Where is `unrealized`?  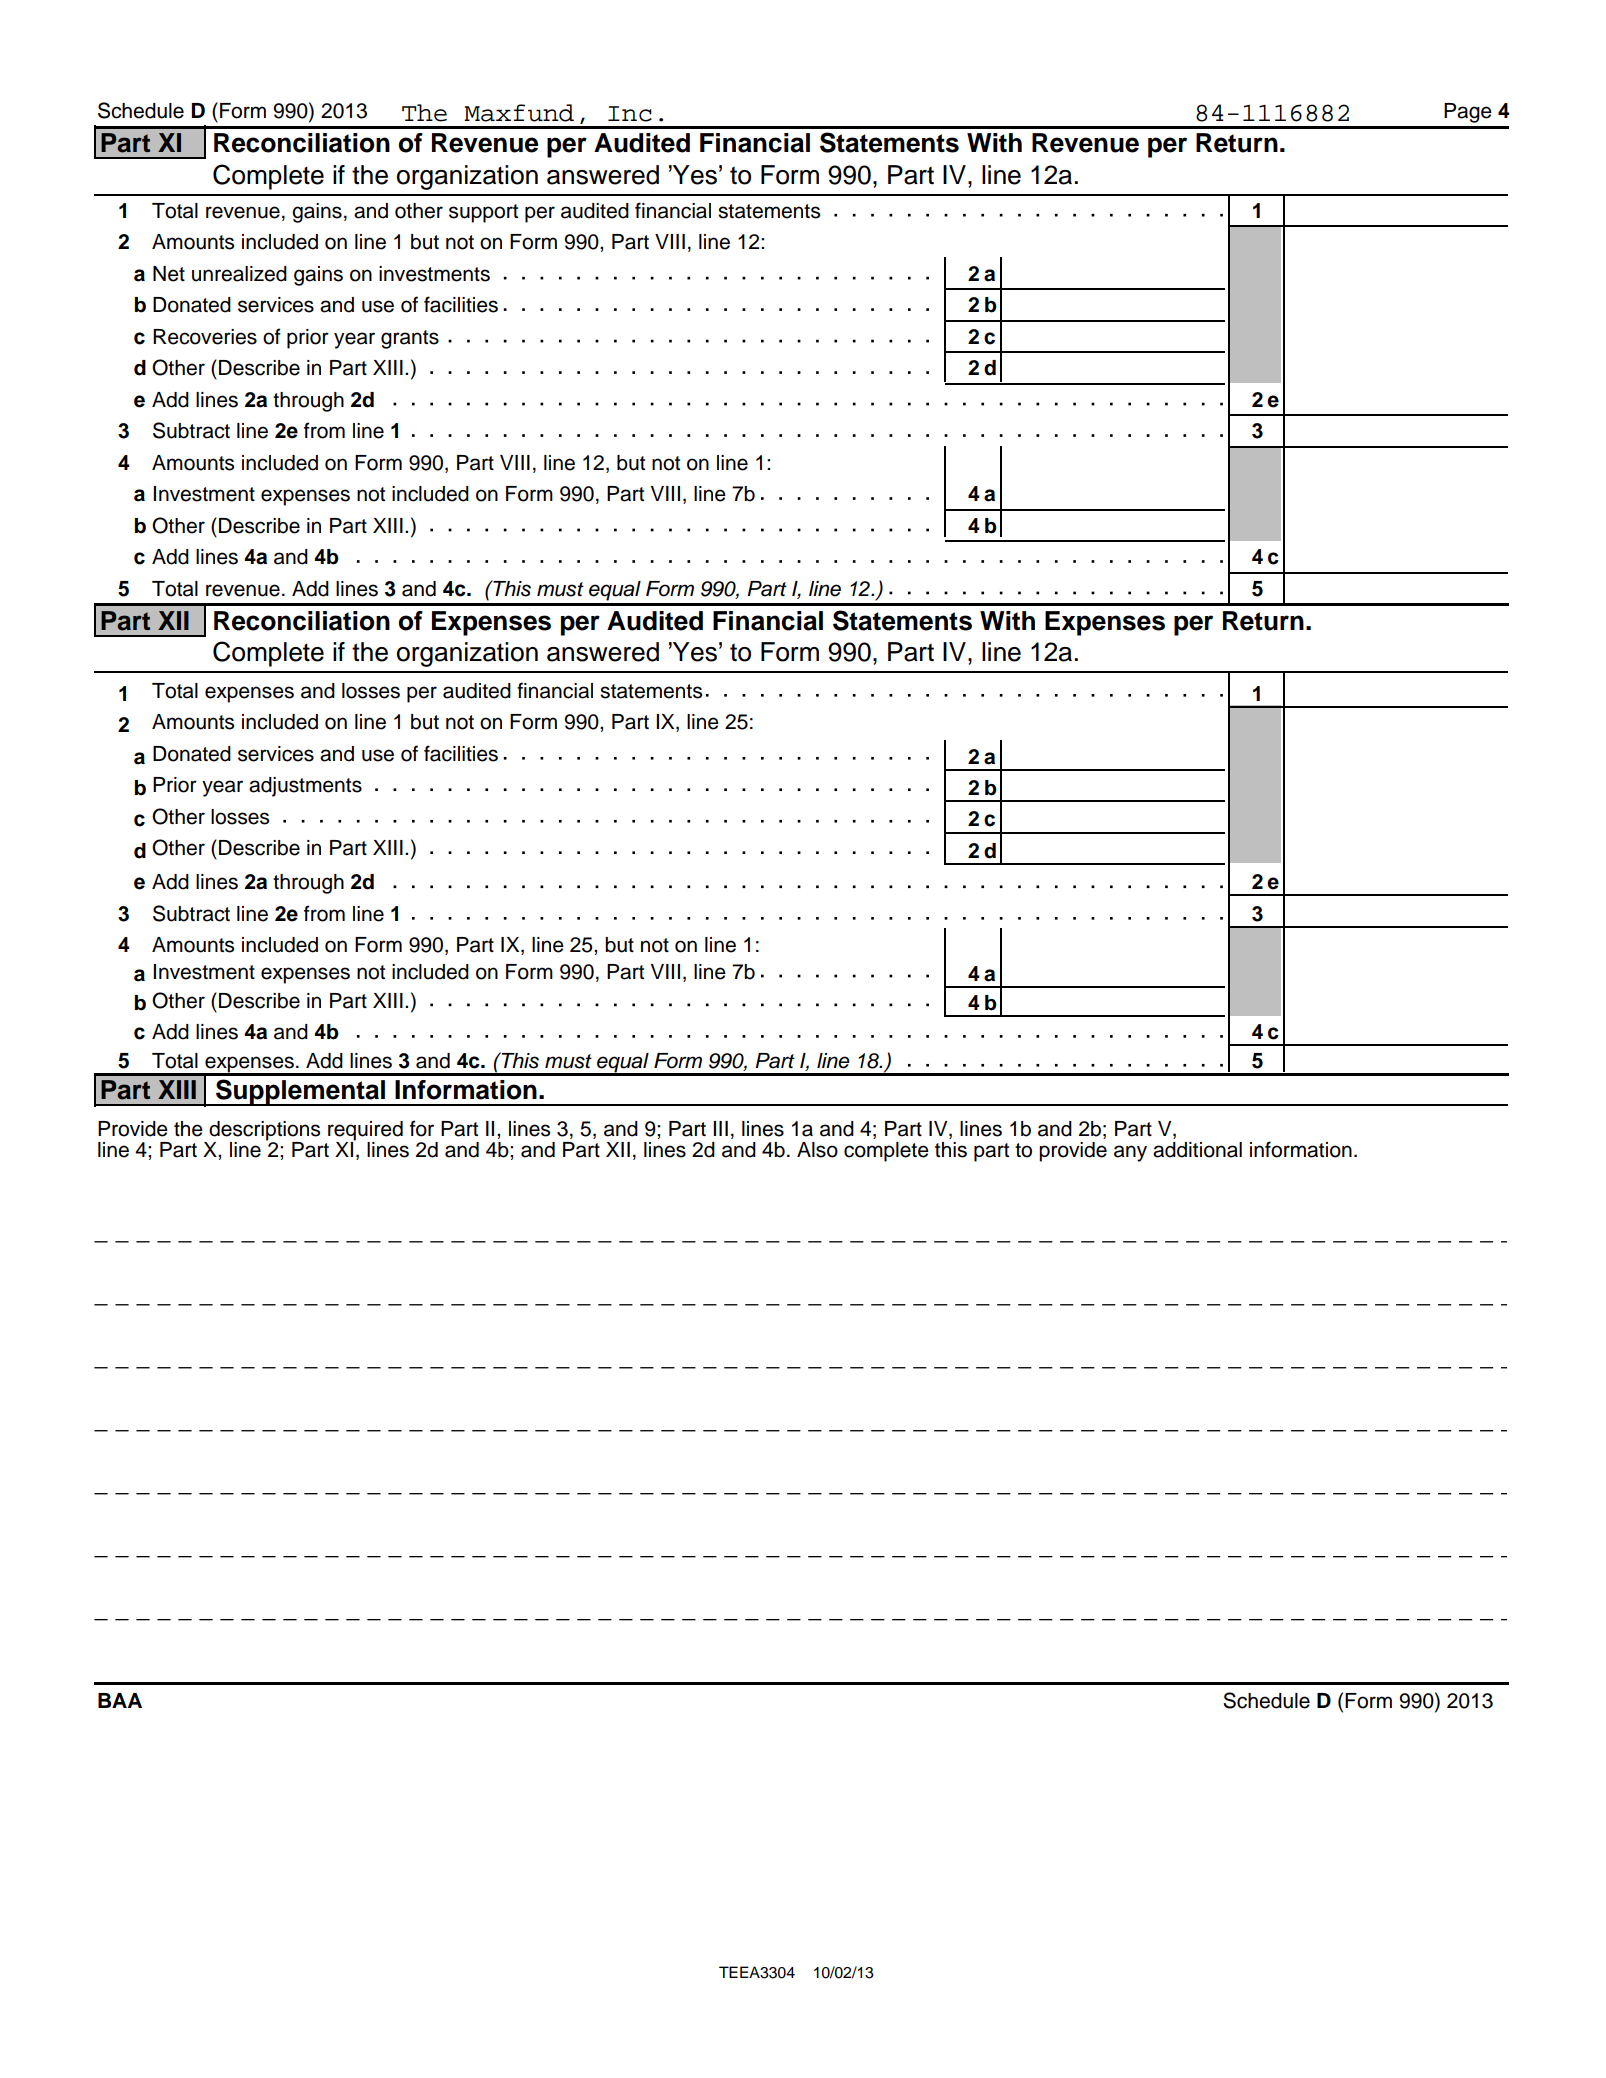 unrealized is located at coordinates (239, 274).
